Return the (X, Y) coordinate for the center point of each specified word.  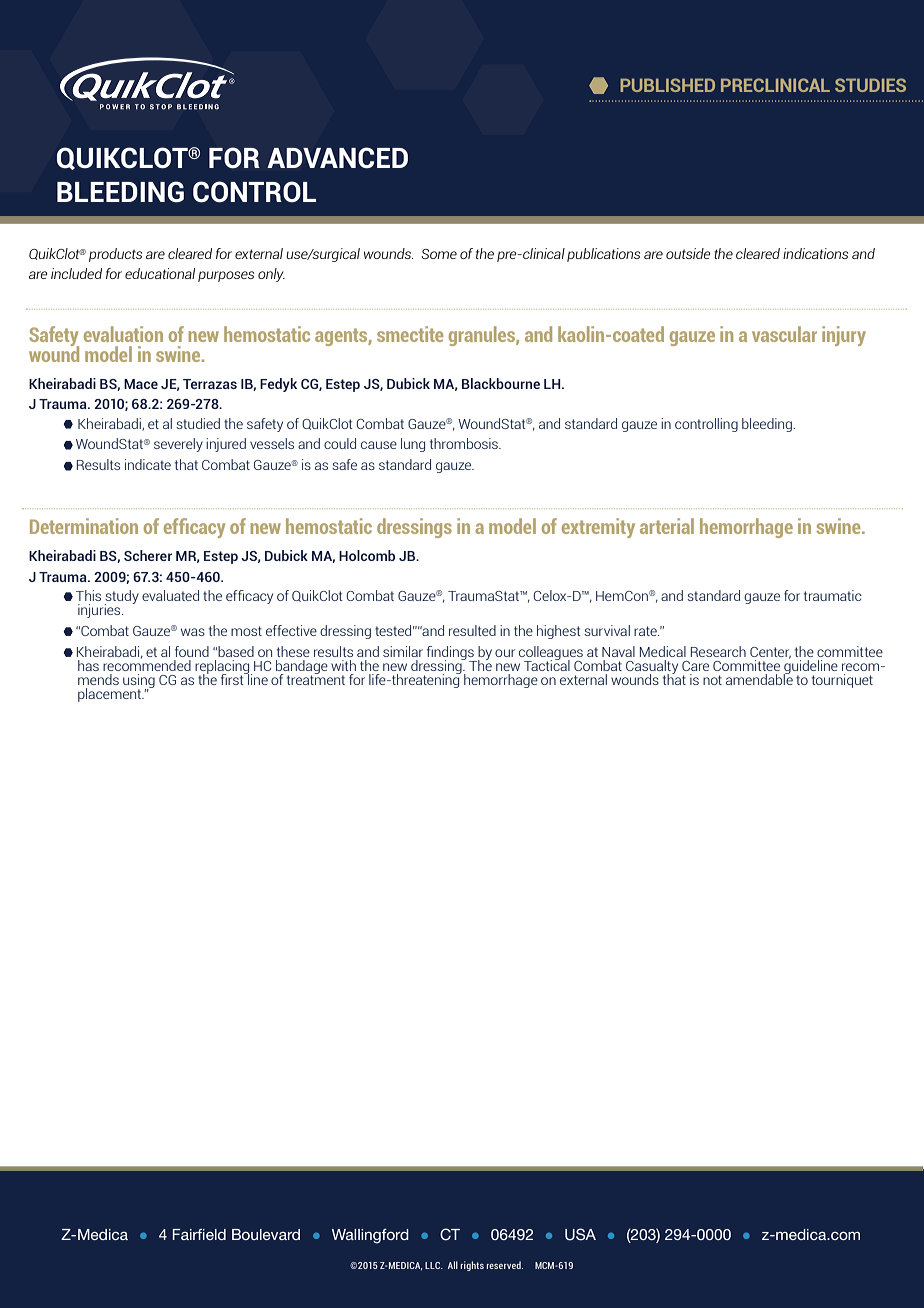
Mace (141, 384)
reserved (504, 1265)
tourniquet (842, 681)
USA (580, 1234)
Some (439, 254)
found (192, 651)
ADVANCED (337, 158)
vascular (784, 334)
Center (770, 653)
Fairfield (199, 1234)
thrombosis (465, 443)
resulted (472, 630)
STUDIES (870, 85)
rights (472, 1266)
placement (111, 695)
